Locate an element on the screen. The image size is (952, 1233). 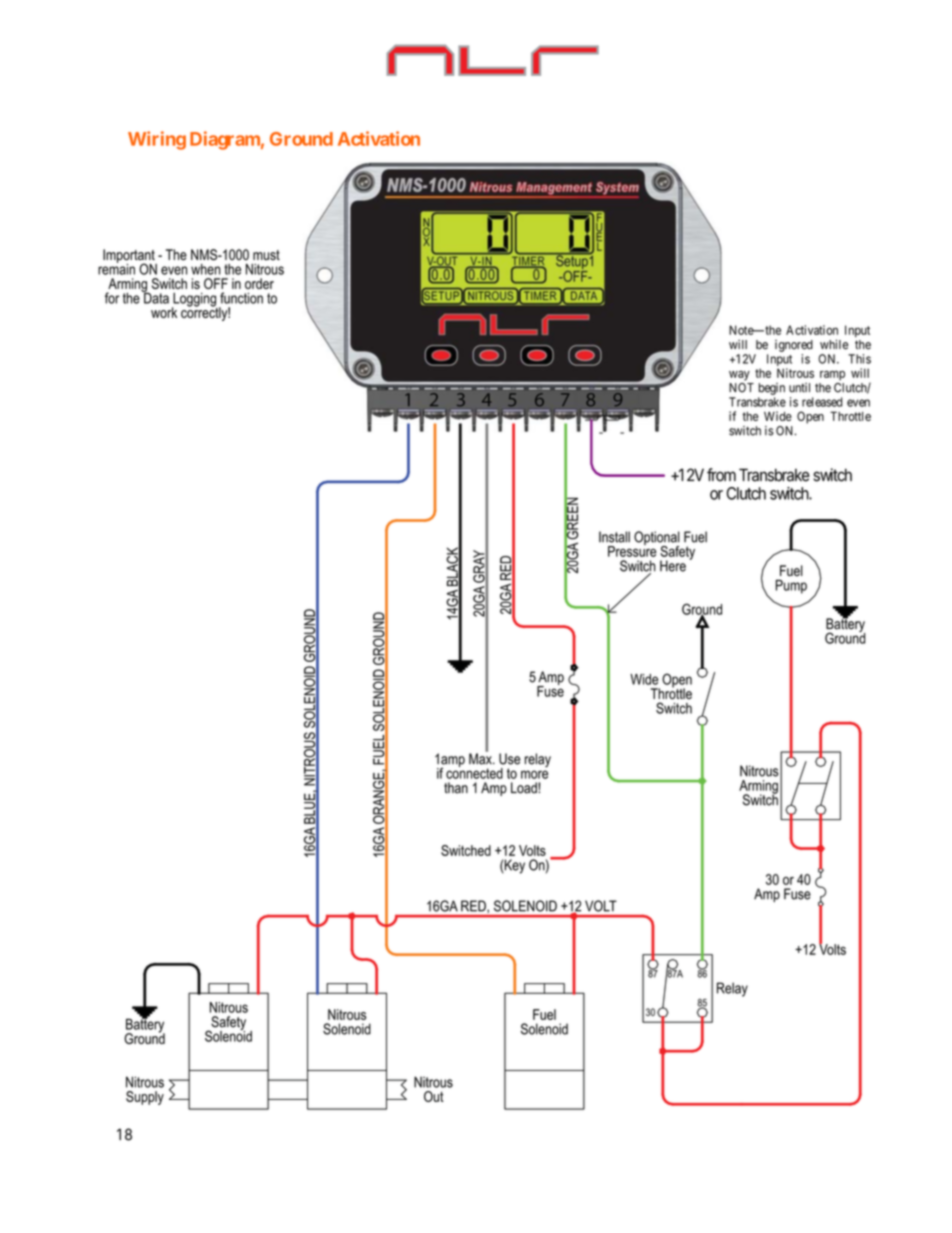
Out is located at coordinates (434, 1096).
